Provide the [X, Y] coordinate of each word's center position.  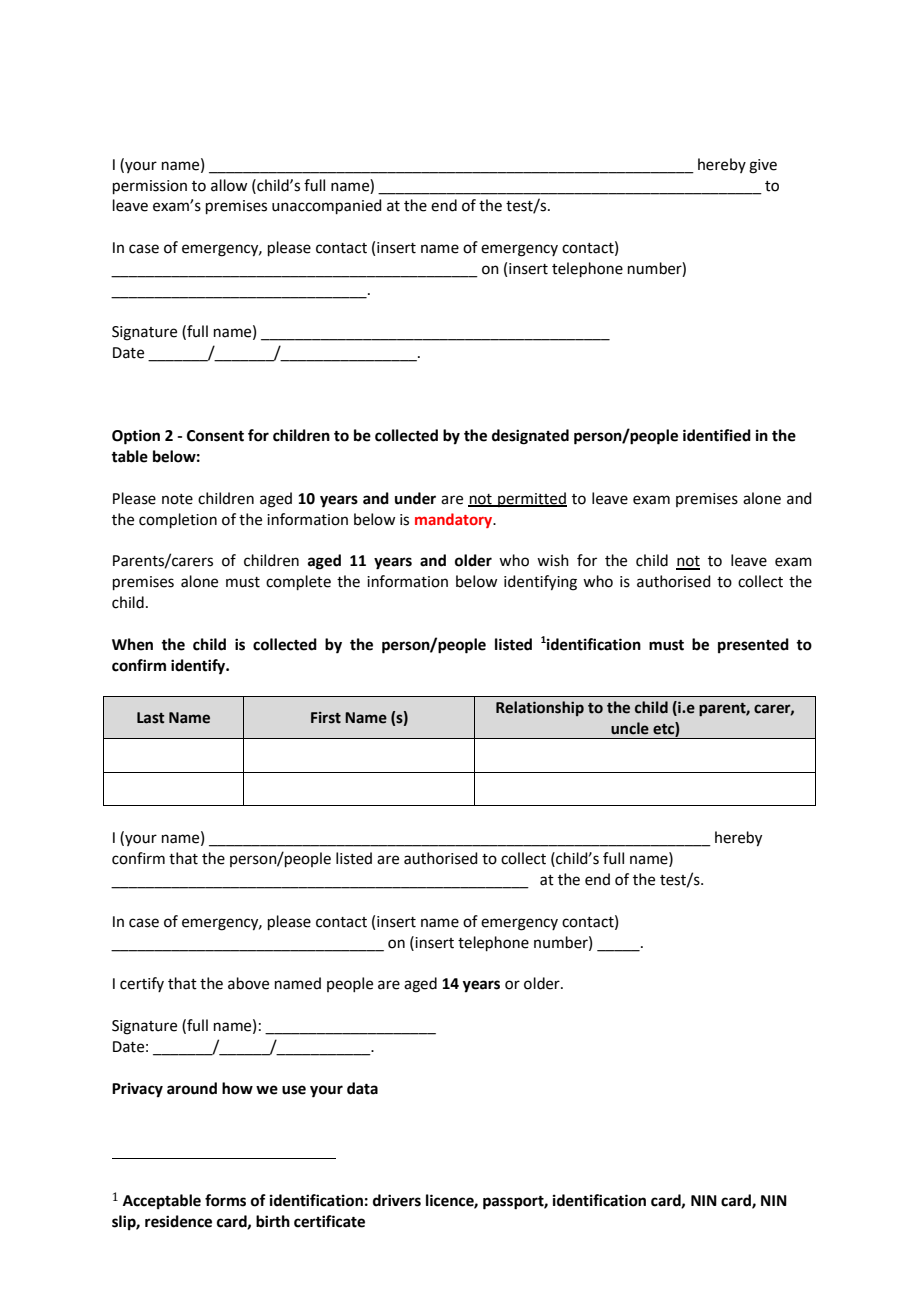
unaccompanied [327, 206]
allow [229, 185]
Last [150, 718]
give [763, 166]
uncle [630, 728]
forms [225, 1200]
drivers [397, 1200]
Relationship [540, 708]
